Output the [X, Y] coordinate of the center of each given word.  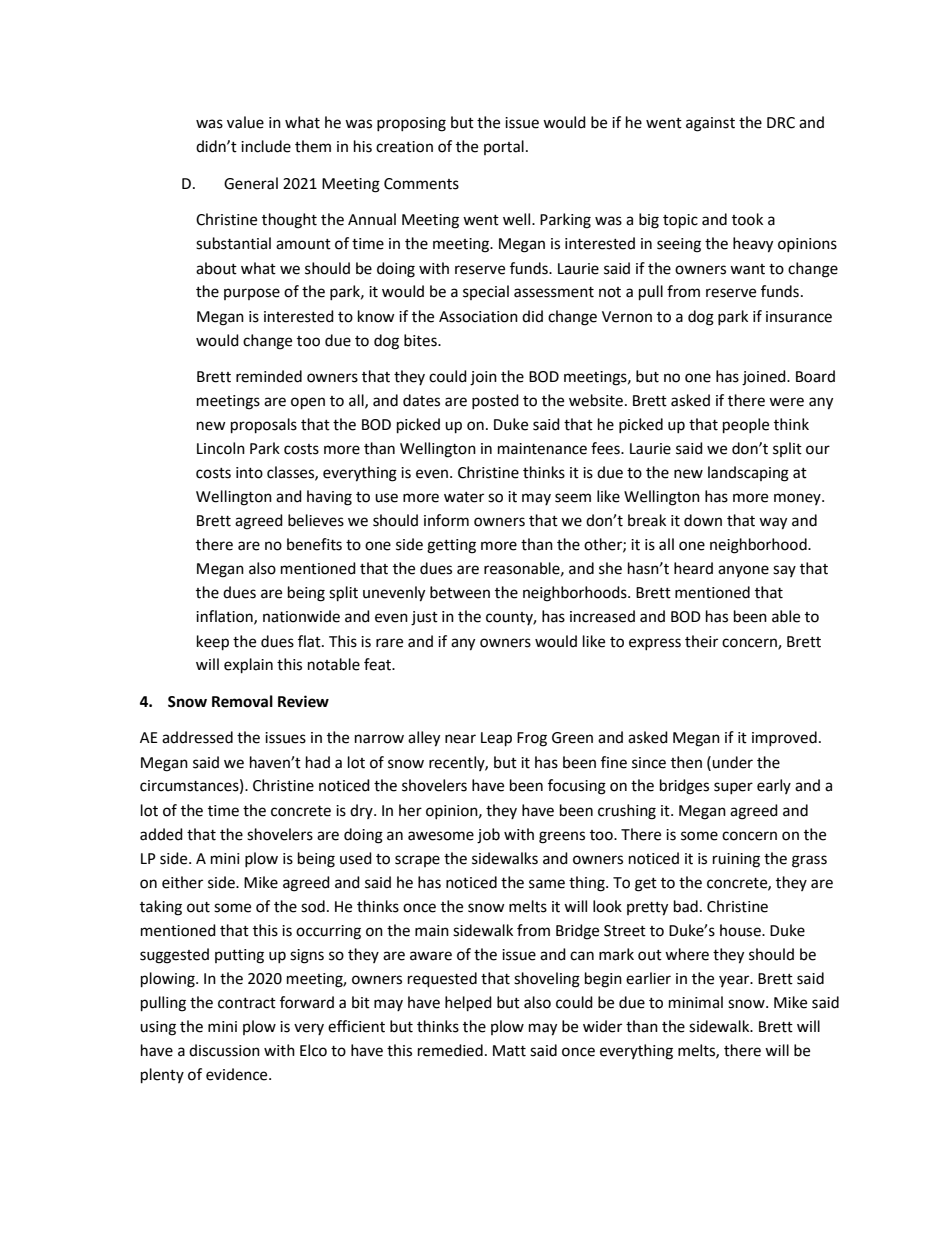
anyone [743, 571]
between [460, 592]
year [735, 981]
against [710, 124]
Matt [509, 1051]
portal [504, 147]
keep [213, 643]
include [266, 146]
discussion [224, 1050]
